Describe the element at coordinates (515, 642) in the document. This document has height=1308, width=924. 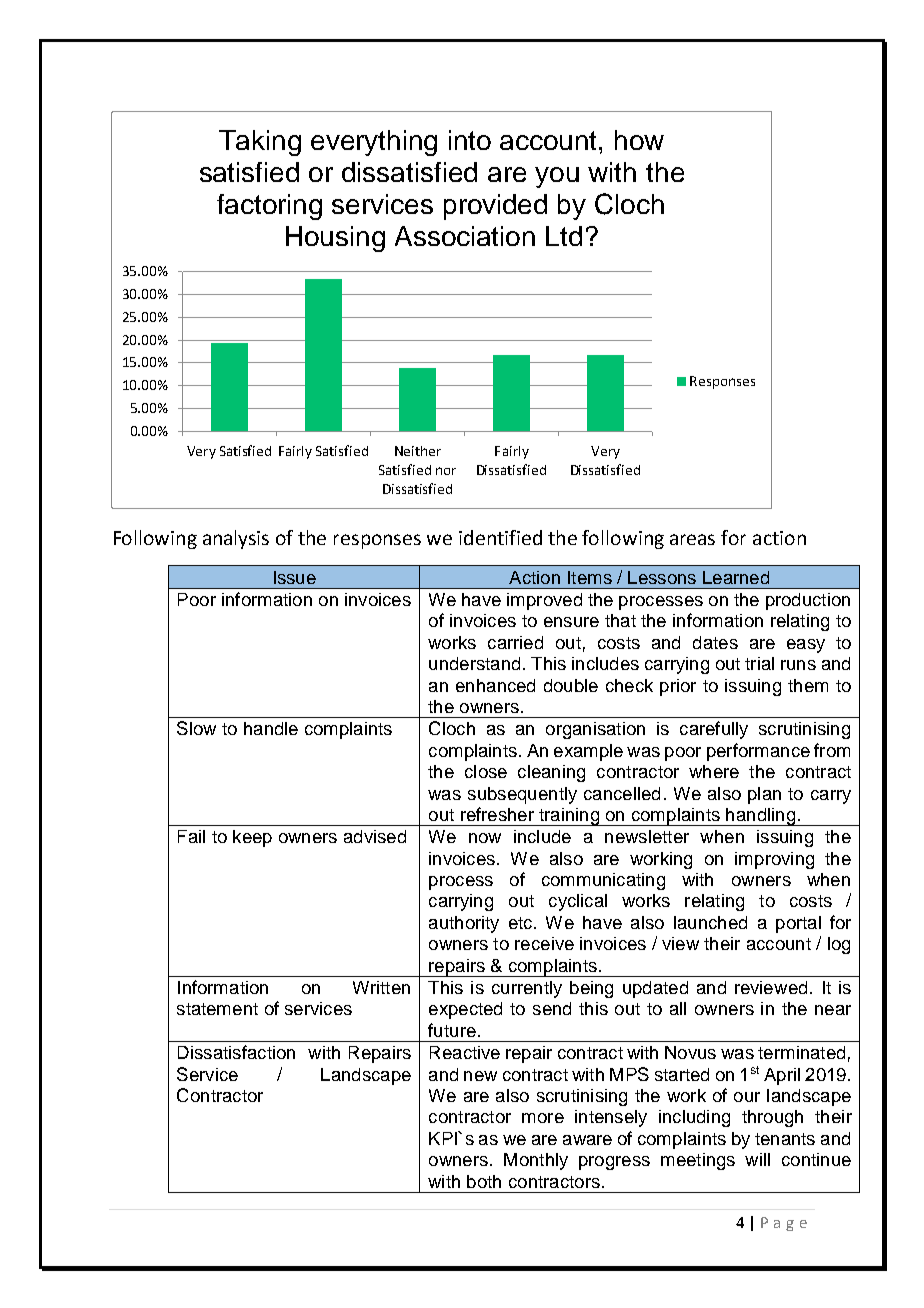
I see `carried` at that location.
